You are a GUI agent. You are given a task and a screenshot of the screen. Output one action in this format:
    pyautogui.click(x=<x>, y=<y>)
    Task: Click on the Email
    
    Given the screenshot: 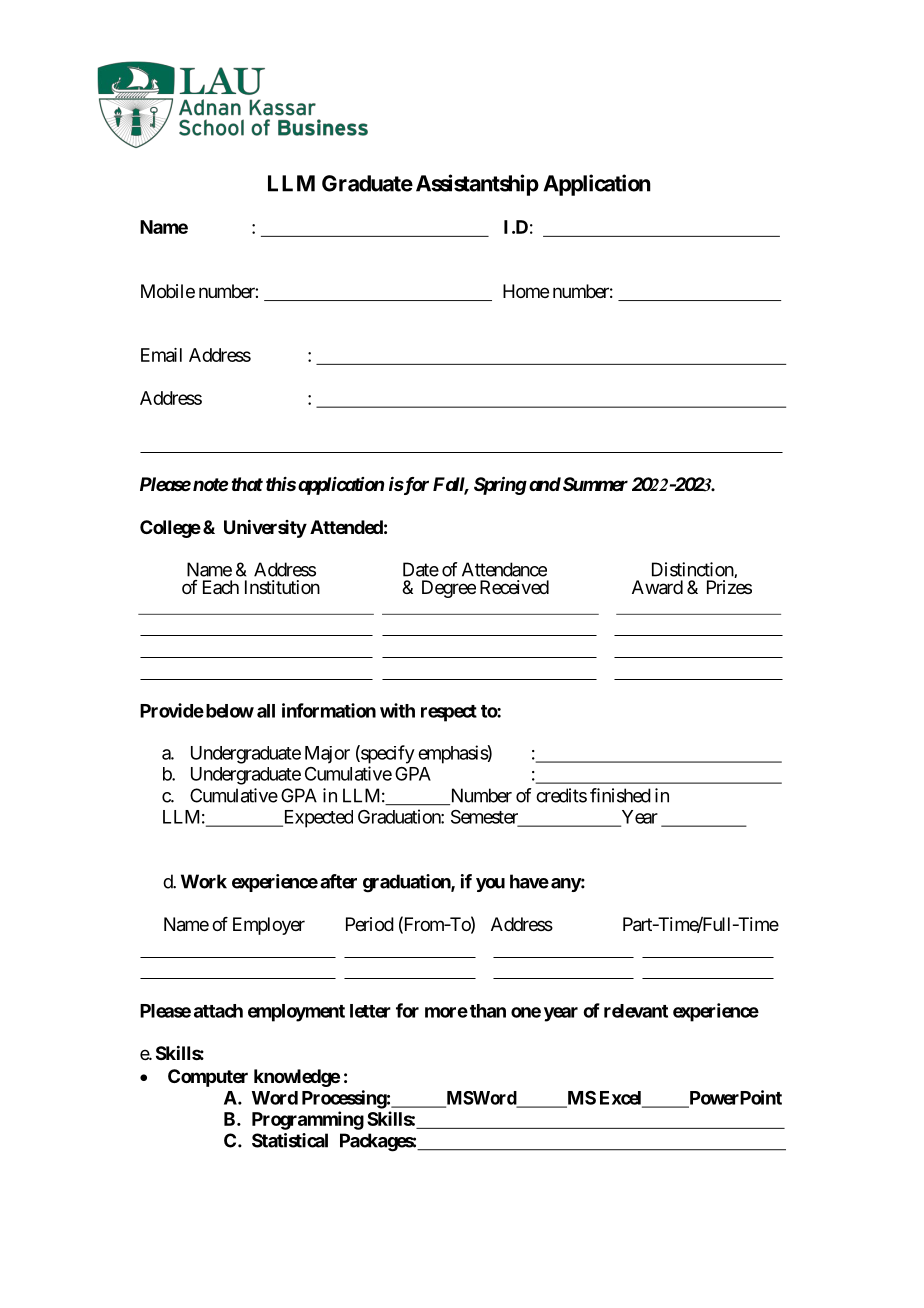 What is the action you would take?
    pyautogui.click(x=161, y=355)
